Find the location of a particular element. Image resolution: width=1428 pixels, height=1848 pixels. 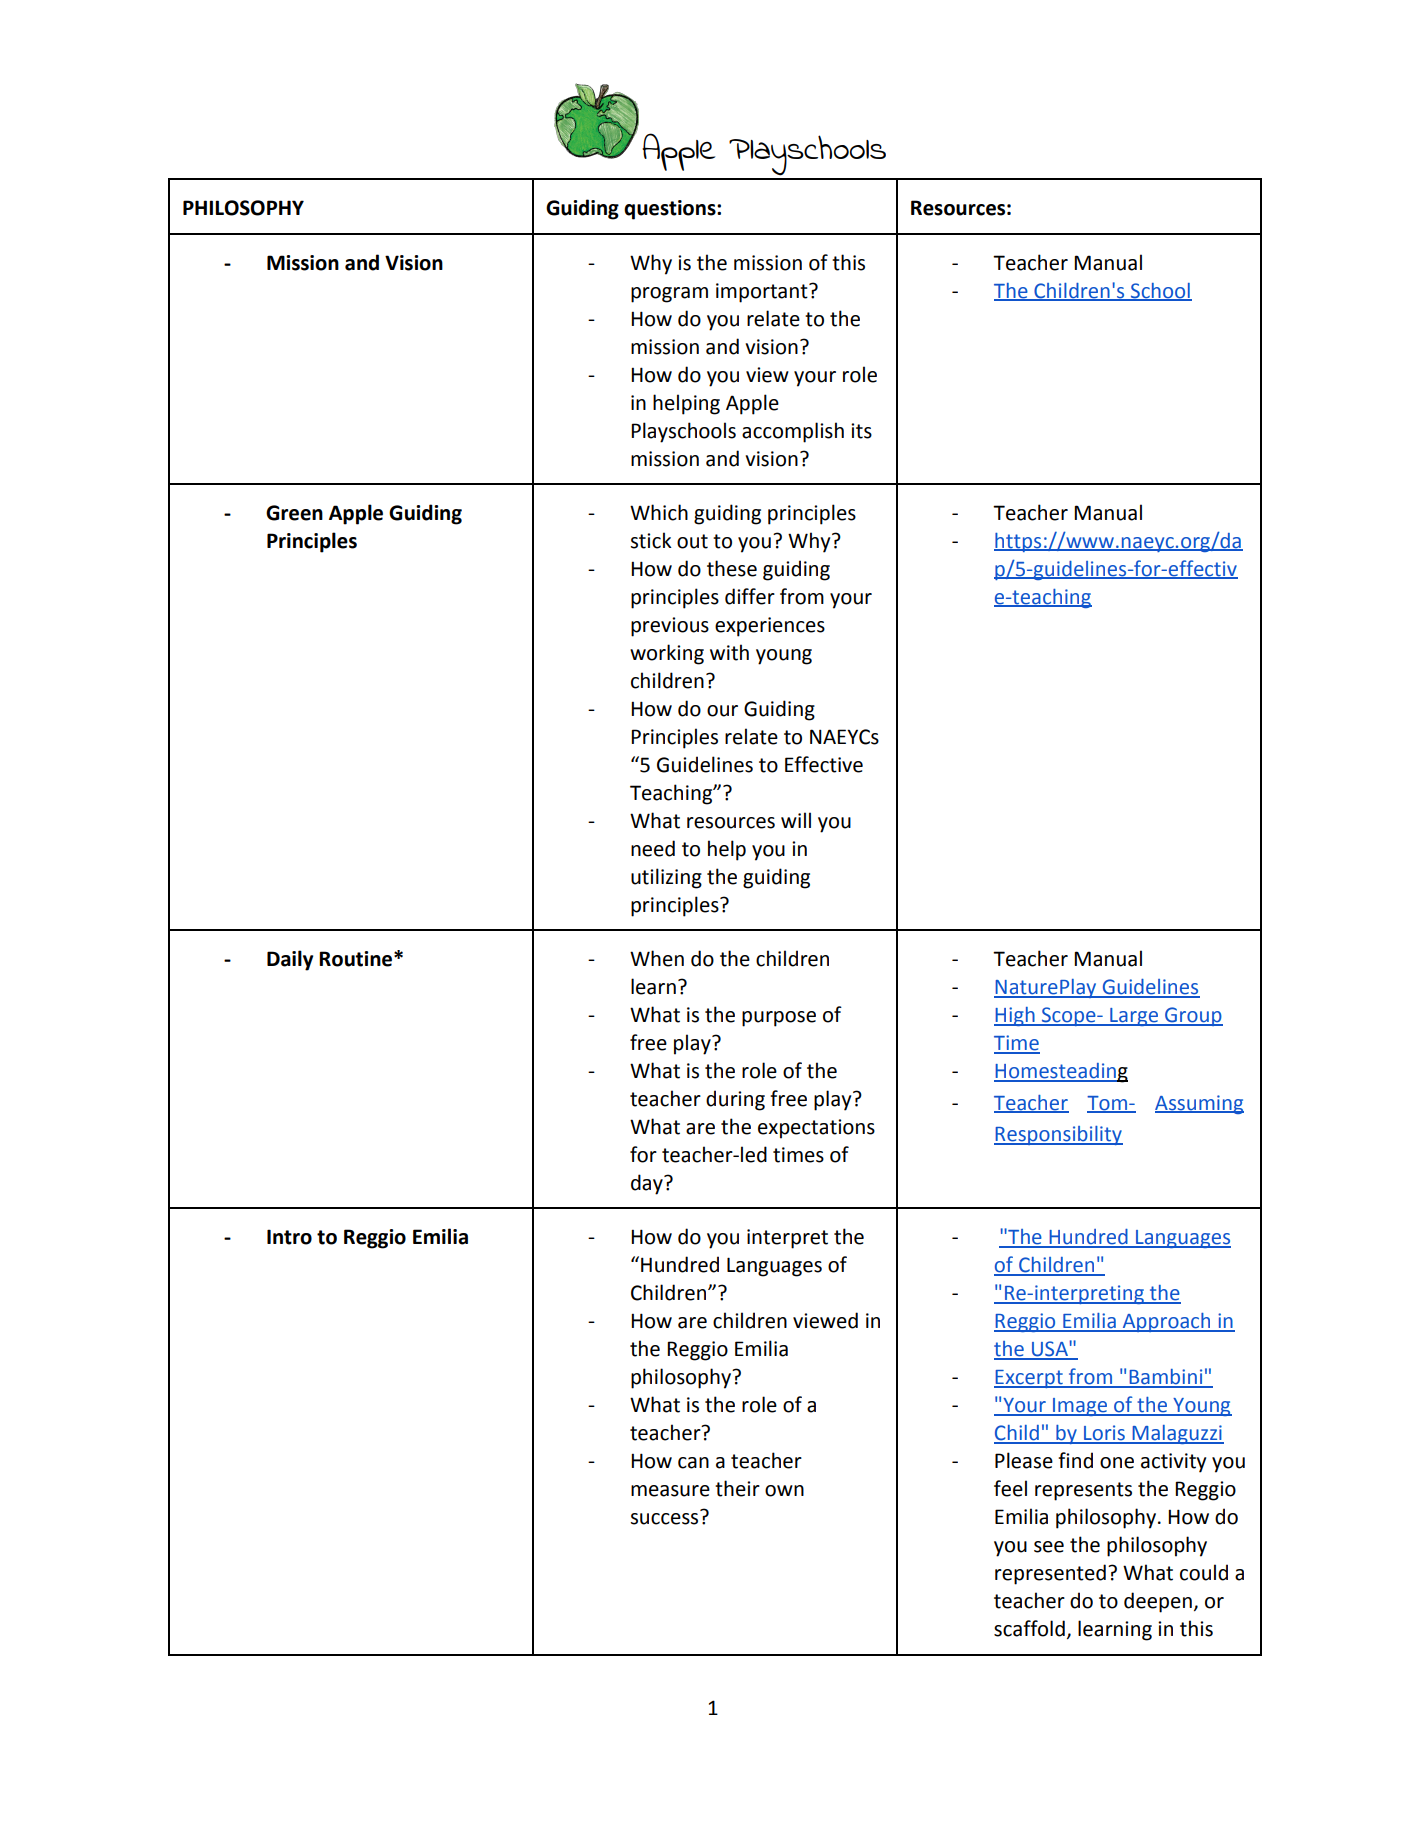

Intro is located at coordinates (289, 1237).
